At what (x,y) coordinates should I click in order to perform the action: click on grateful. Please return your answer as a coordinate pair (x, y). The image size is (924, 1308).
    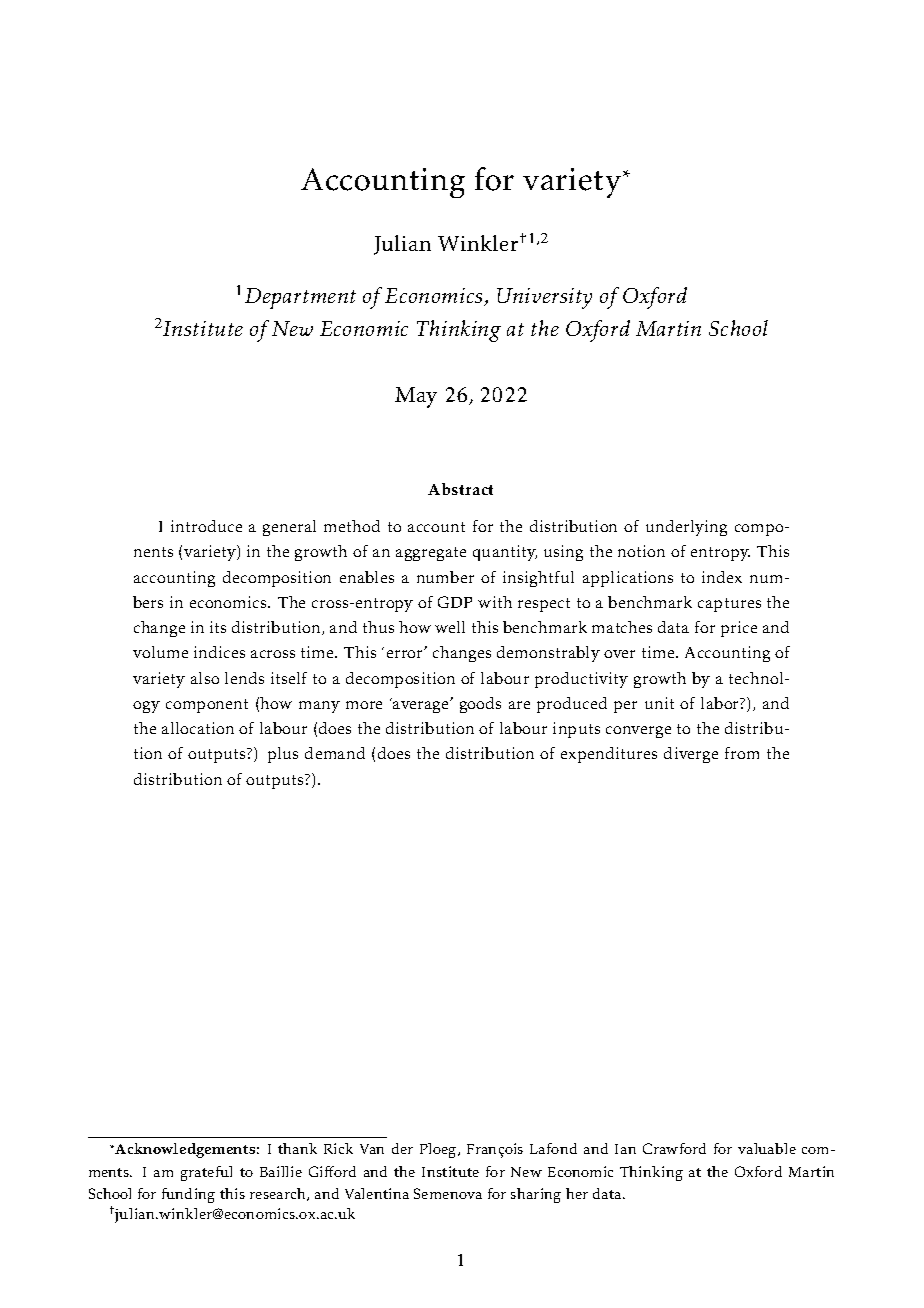
    Looking at the image, I should click on (206, 1173).
